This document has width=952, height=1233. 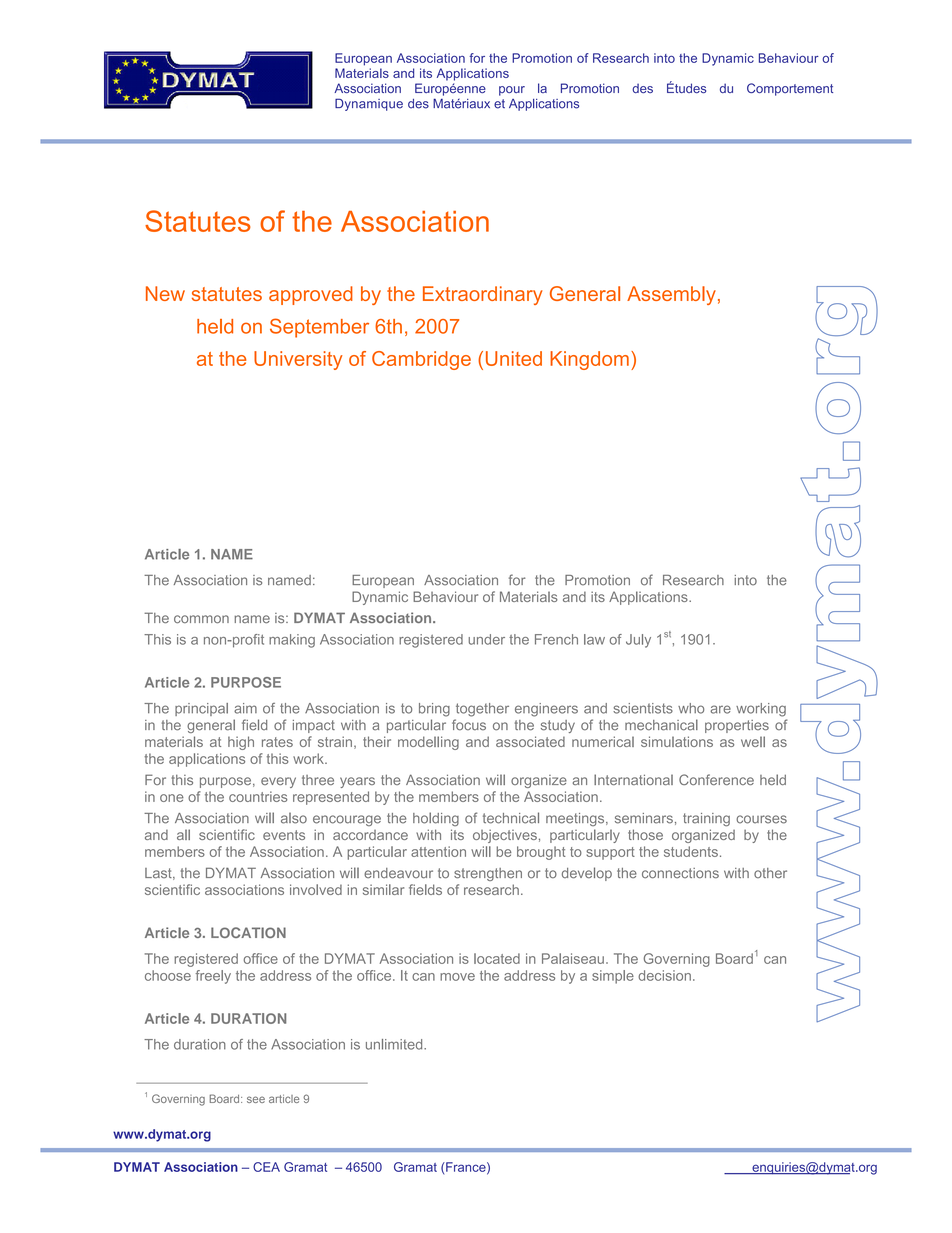 What do you see at coordinates (512, 91) in the document?
I see `pour` at bounding box center [512, 91].
